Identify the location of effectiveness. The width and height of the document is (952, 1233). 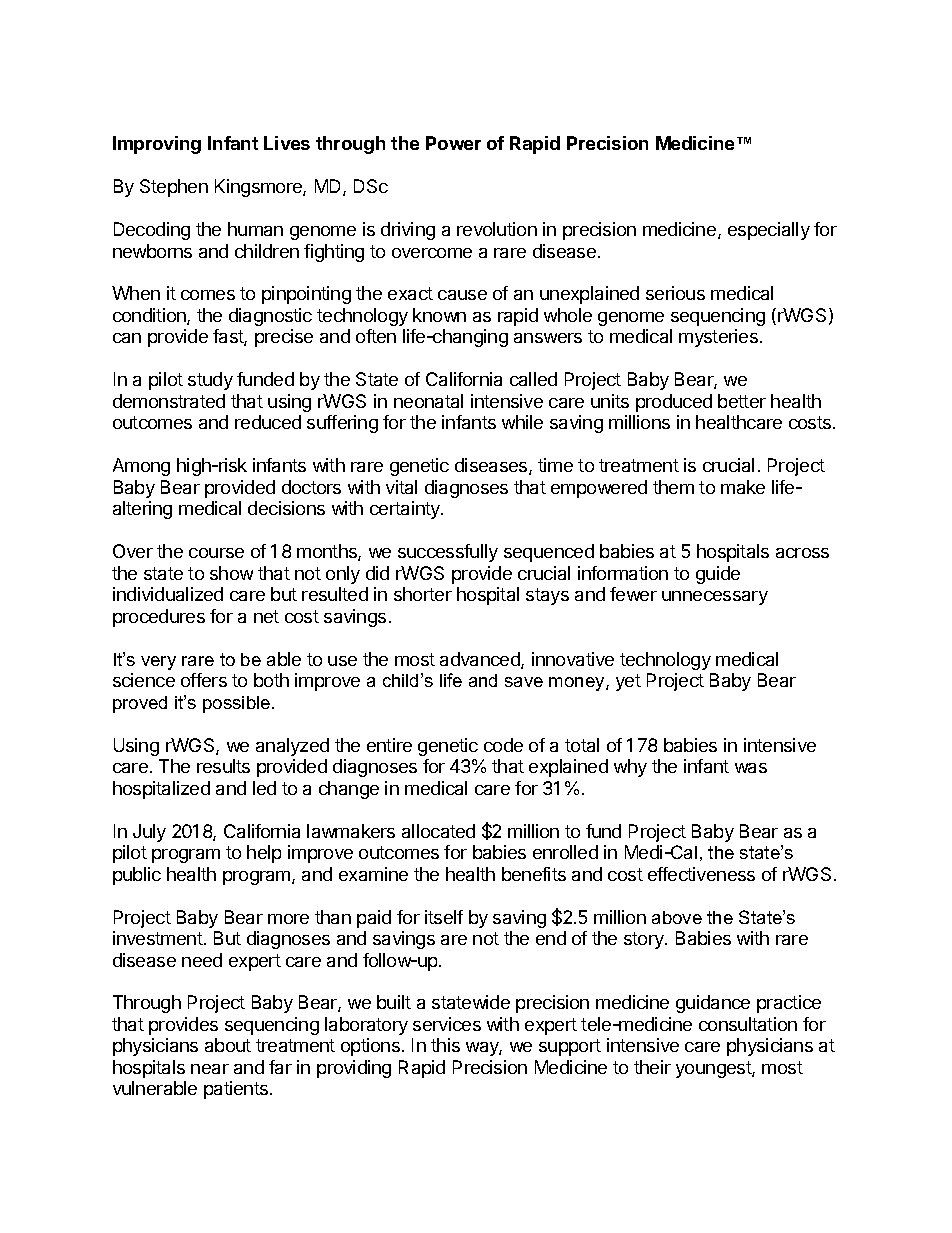
(701, 874).
